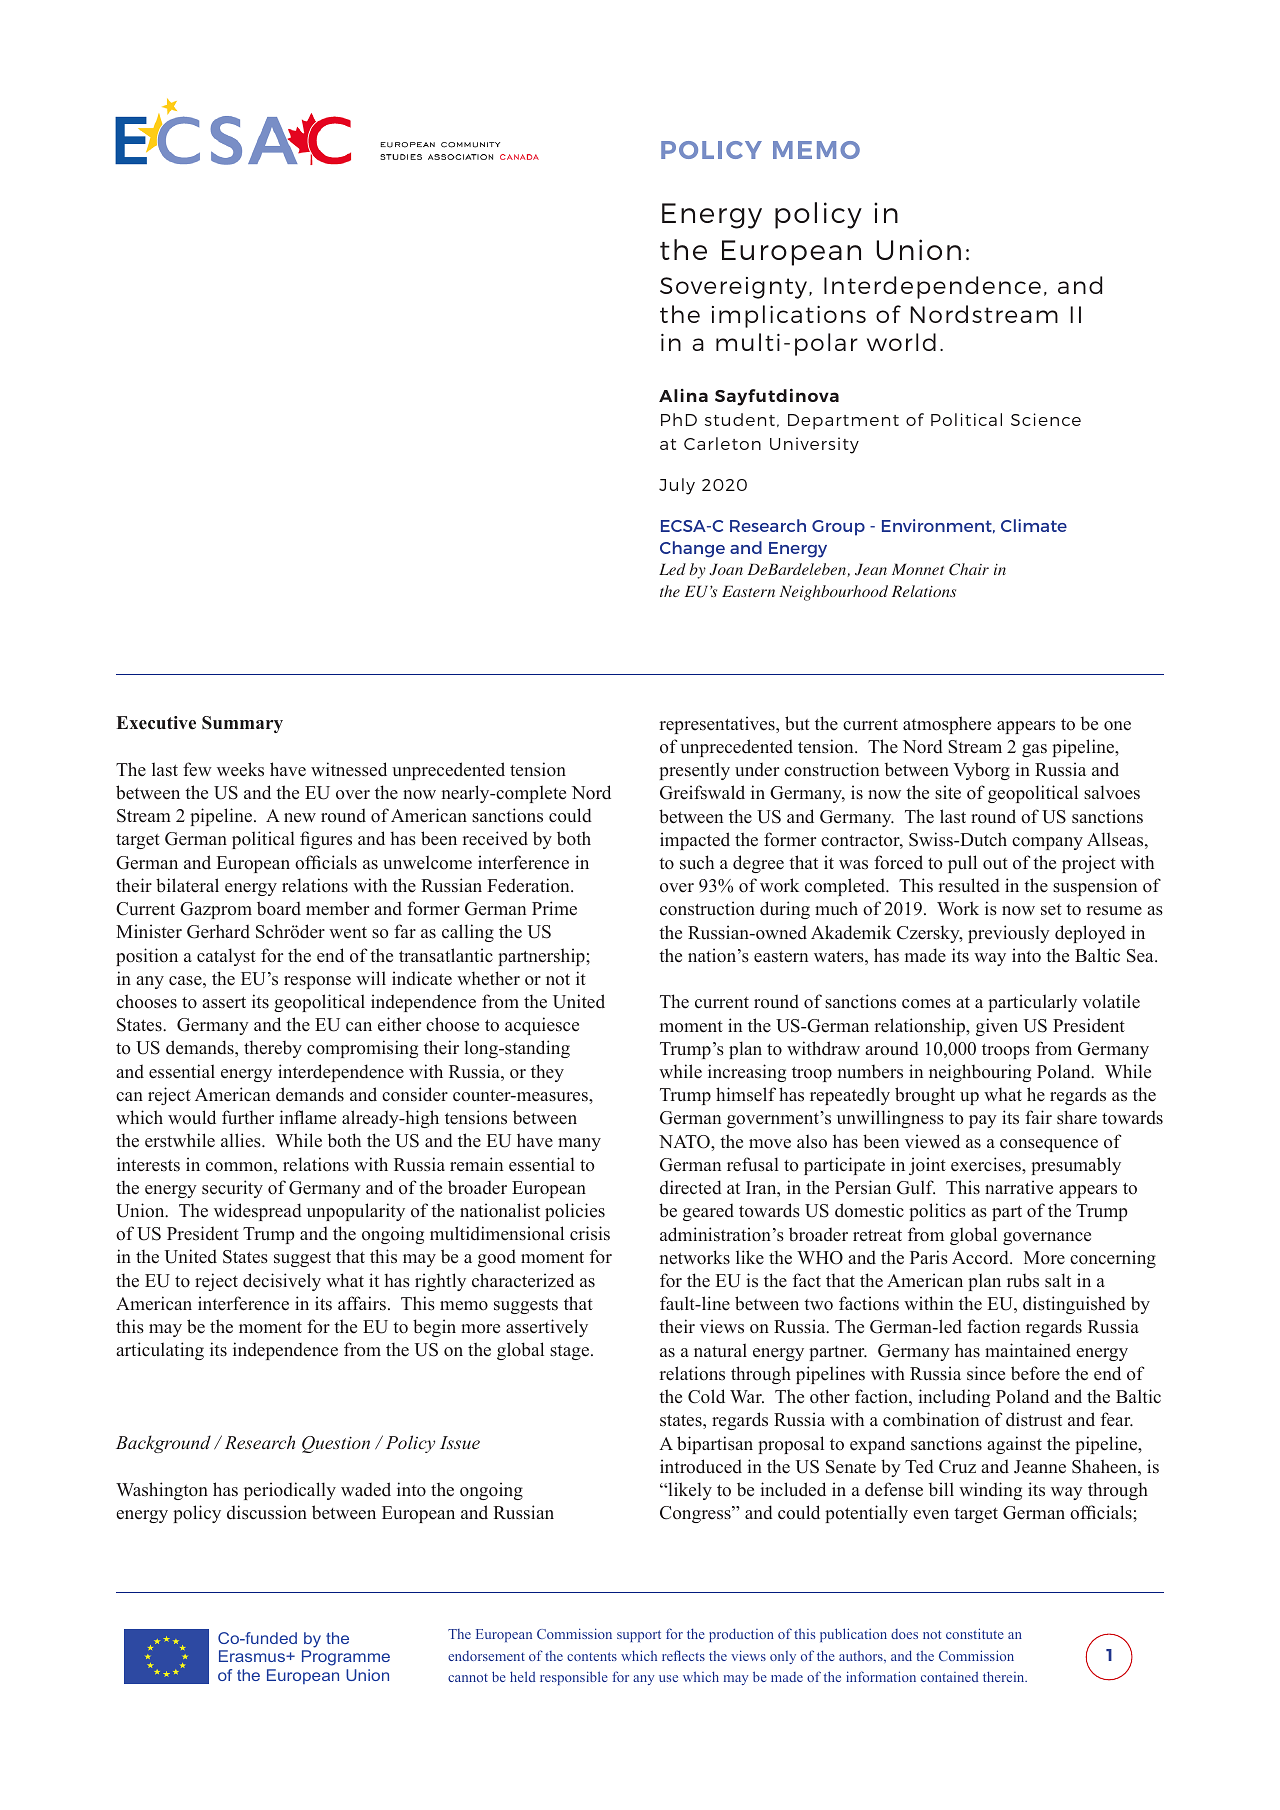 This document has height=1810, width=1280. What do you see at coordinates (253, 1656) in the document?
I see `Erasmus` at bounding box center [253, 1656].
